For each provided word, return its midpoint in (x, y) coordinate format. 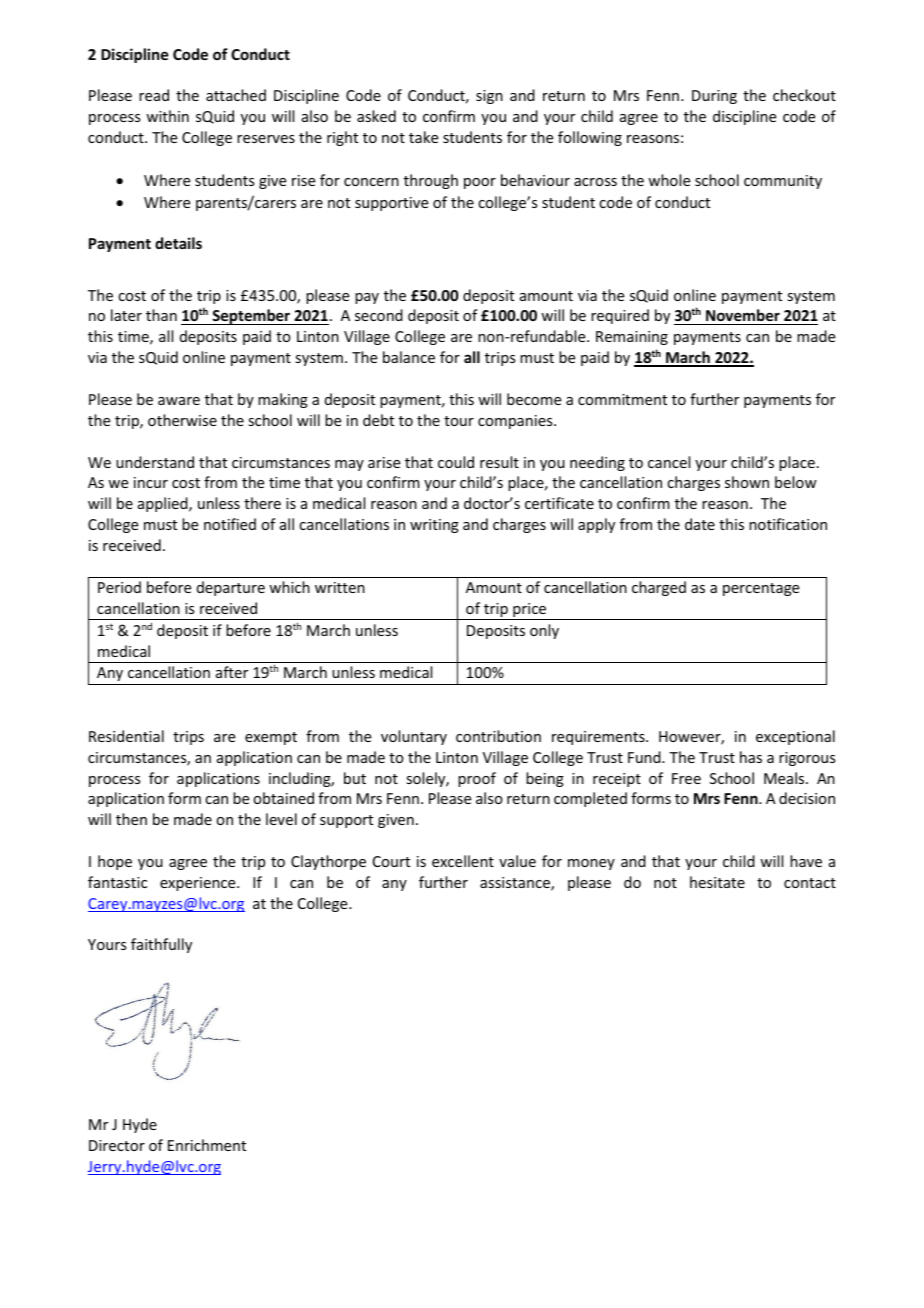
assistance (516, 884)
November (743, 317)
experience (199, 884)
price (530, 611)
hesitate (717, 882)
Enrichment (207, 1145)
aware (179, 401)
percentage (761, 589)
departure (231, 588)
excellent (463, 861)
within (167, 116)
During (714, 97)
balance (409, 357)
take (423, 137)
